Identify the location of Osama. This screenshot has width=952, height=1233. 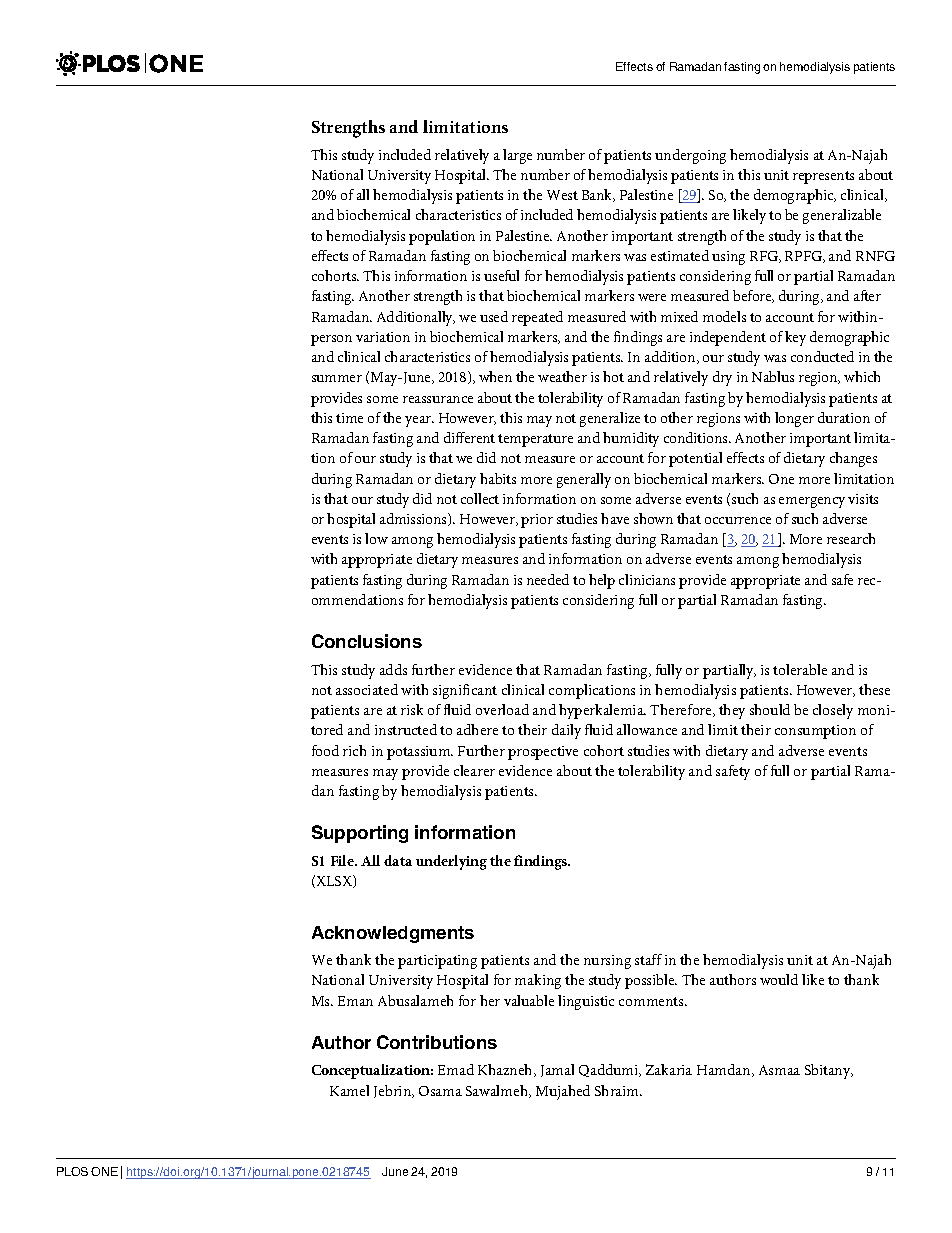
(440, 1091).
